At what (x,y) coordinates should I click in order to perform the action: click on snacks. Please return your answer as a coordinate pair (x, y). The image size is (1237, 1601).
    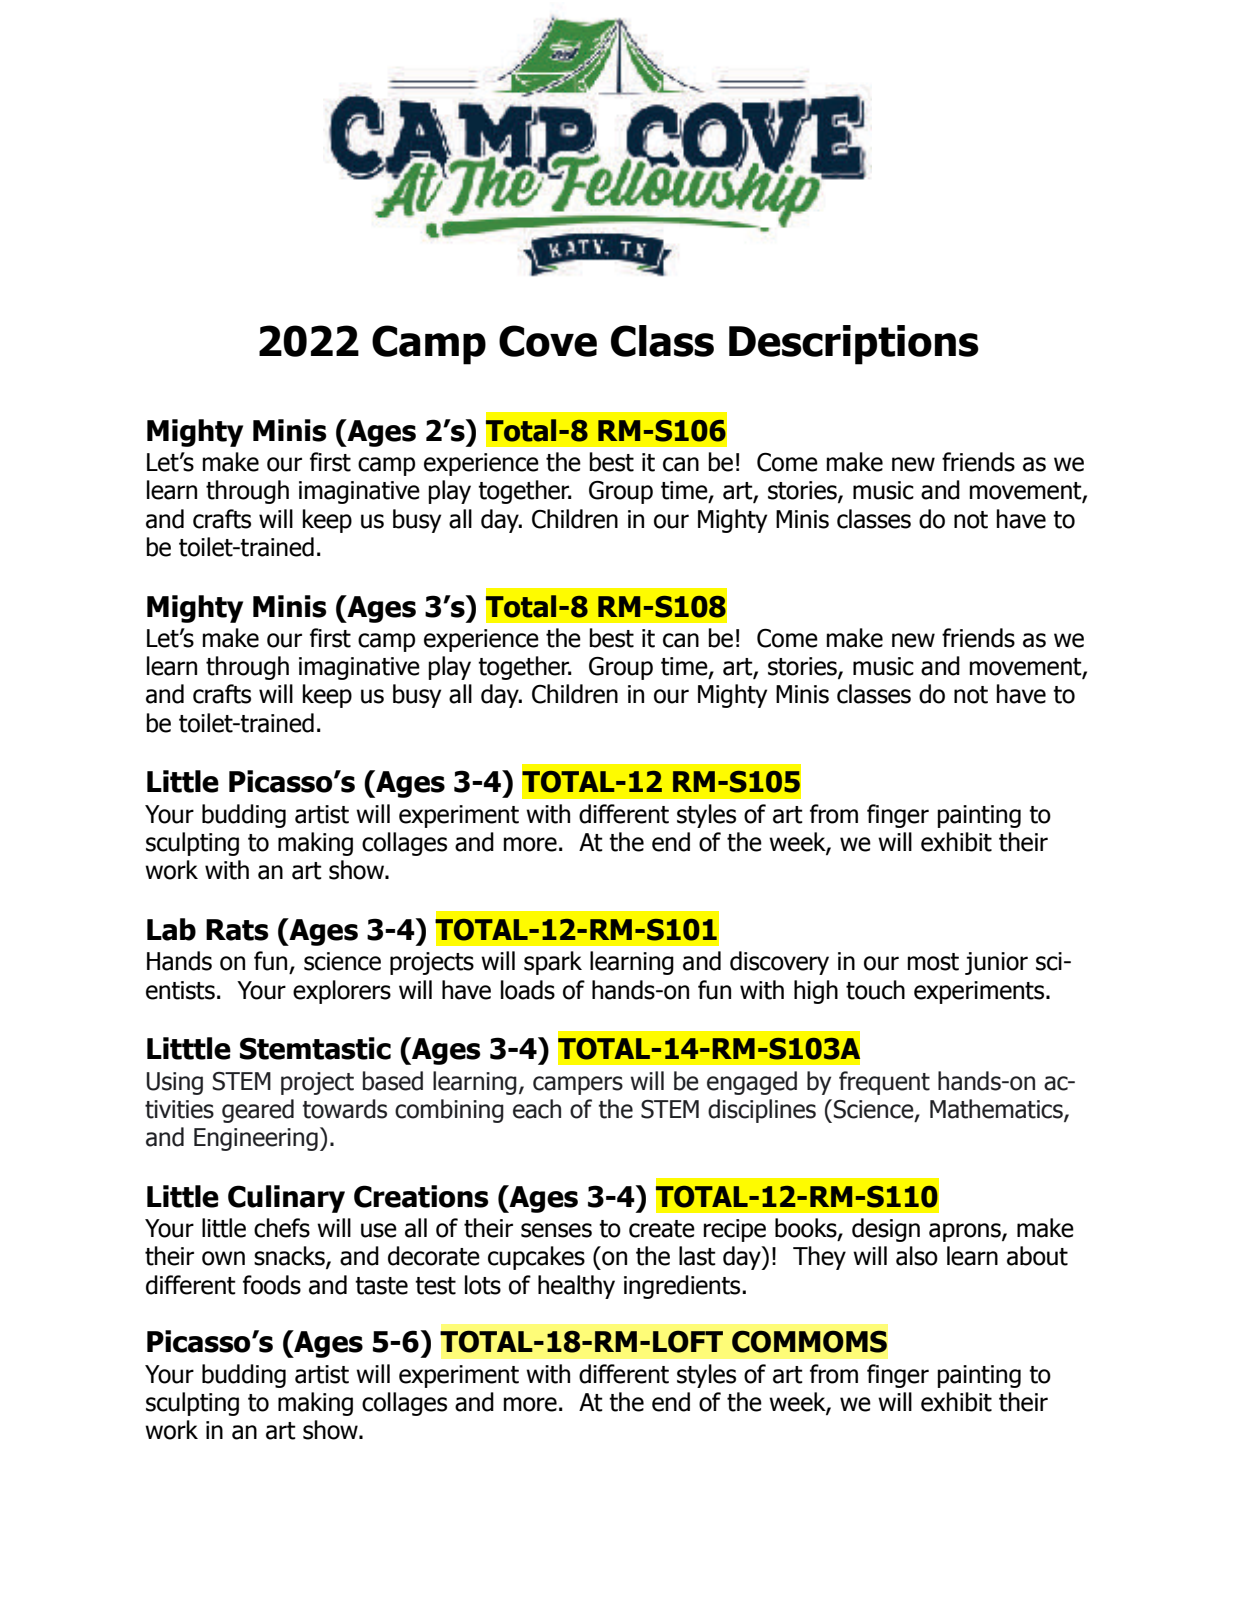
    Looking at the image, I should click on (290, 1257).
